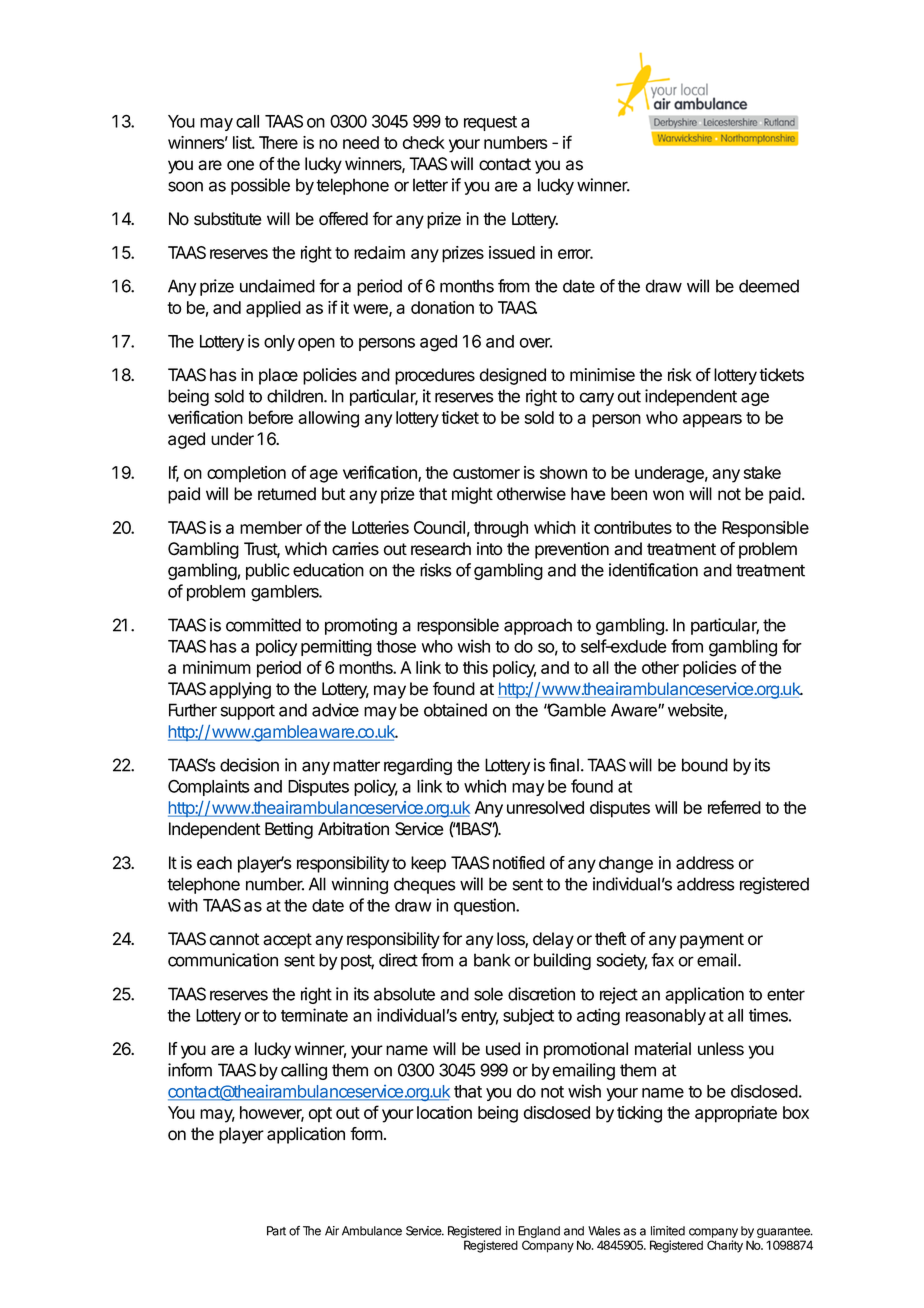 This image has height=1308, width=924. What do you see at coordinates (721, 1049) in the image?
I see `unless` at bounding box center [721, 1049].
